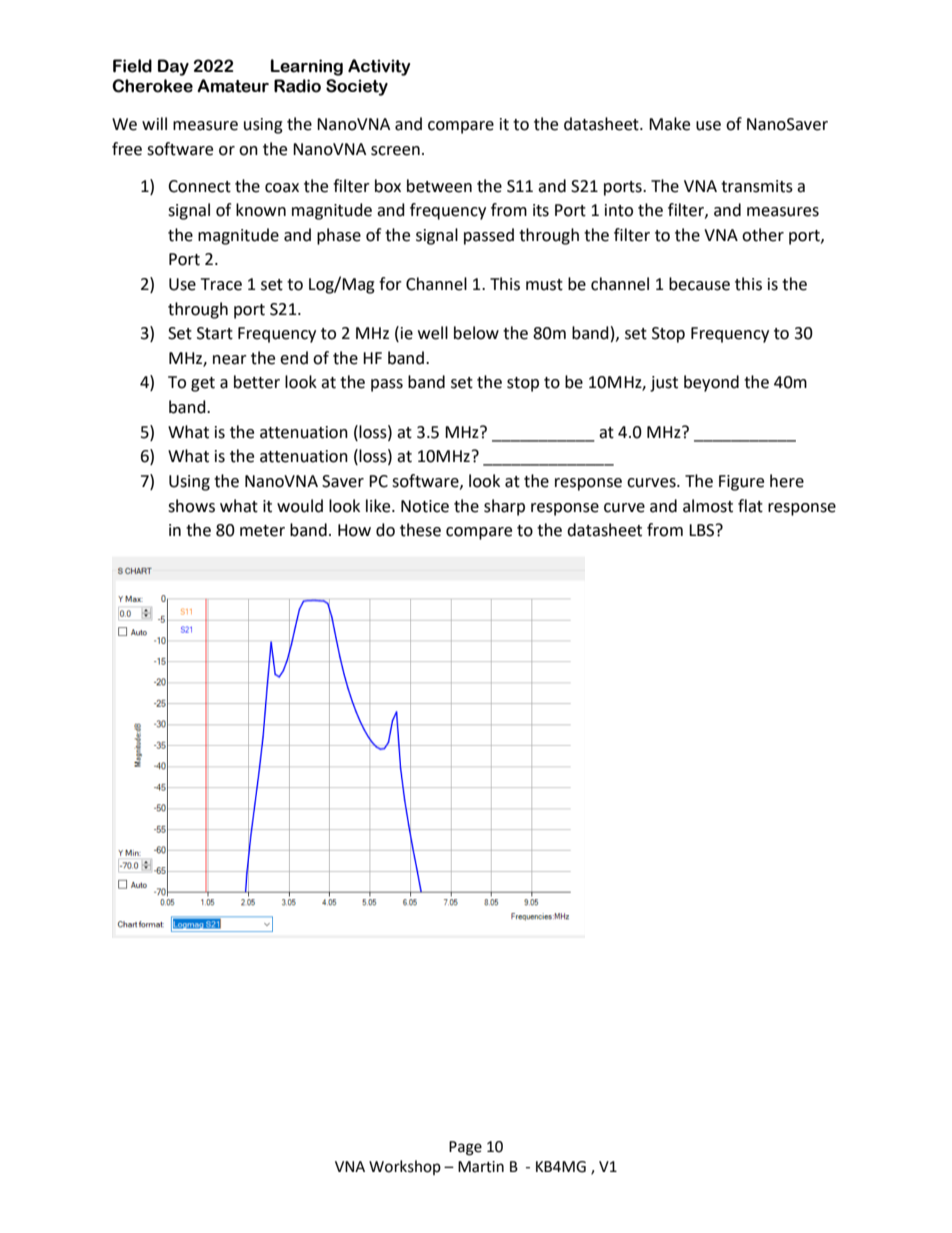 Image resolution: width=952 pixels, height=1233 pixels. I want to click on Notice, so click(425, 506).
